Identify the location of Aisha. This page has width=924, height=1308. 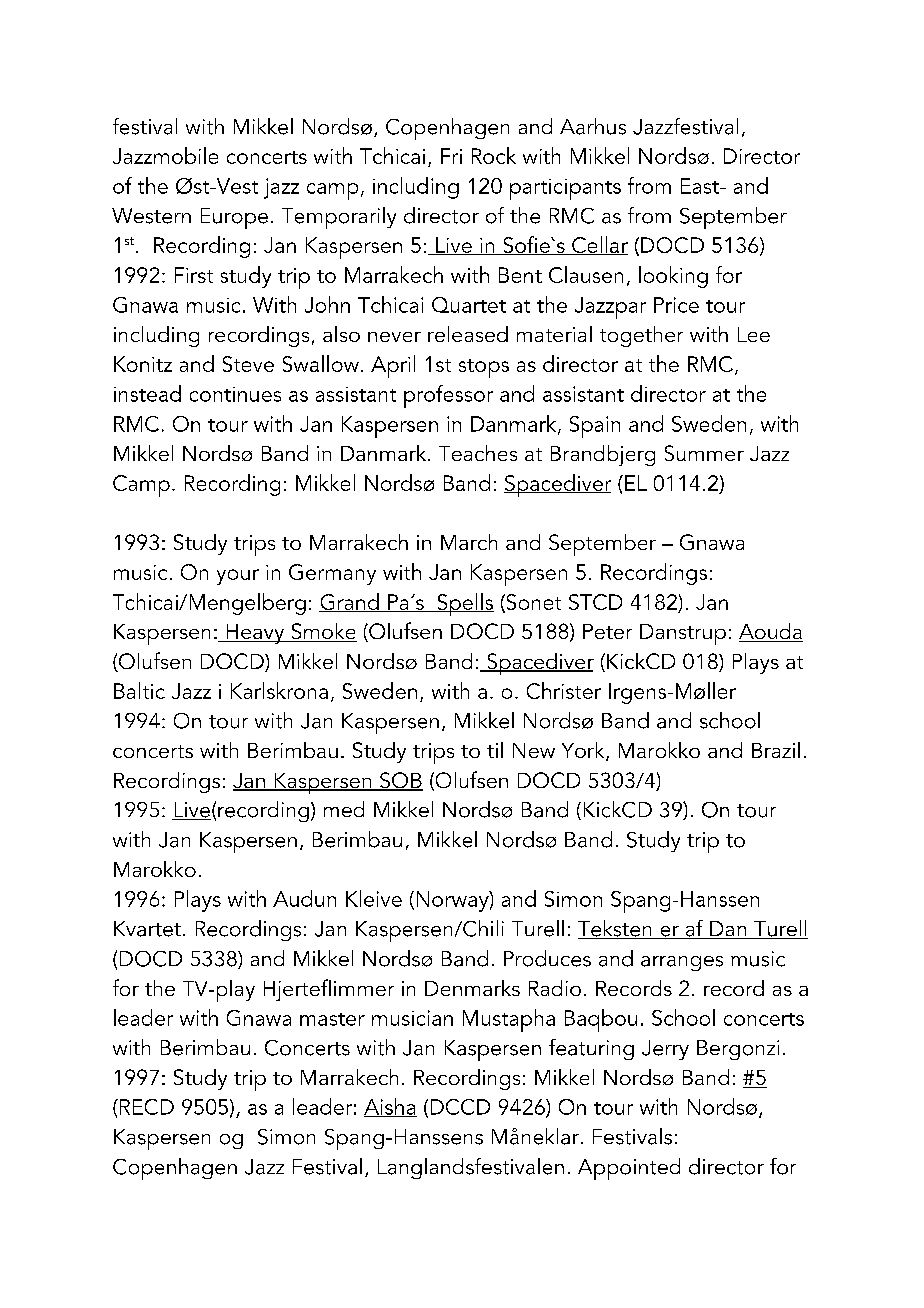
(390, 1107).
